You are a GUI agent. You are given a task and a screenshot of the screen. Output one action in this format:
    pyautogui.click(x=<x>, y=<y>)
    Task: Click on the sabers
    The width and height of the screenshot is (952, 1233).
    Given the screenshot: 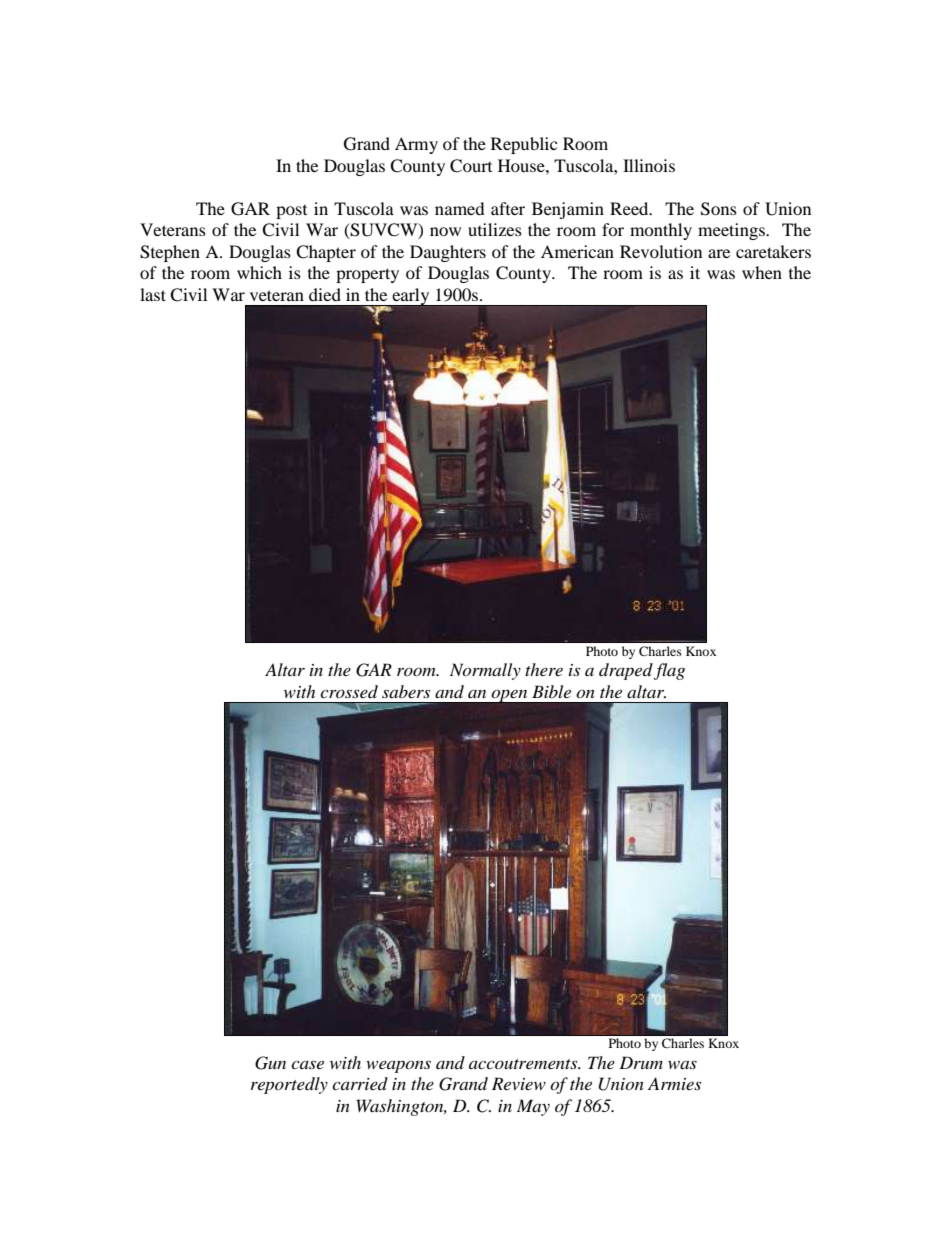 What is the action you would take?
    pyautogui.click(x=406, y=691)
